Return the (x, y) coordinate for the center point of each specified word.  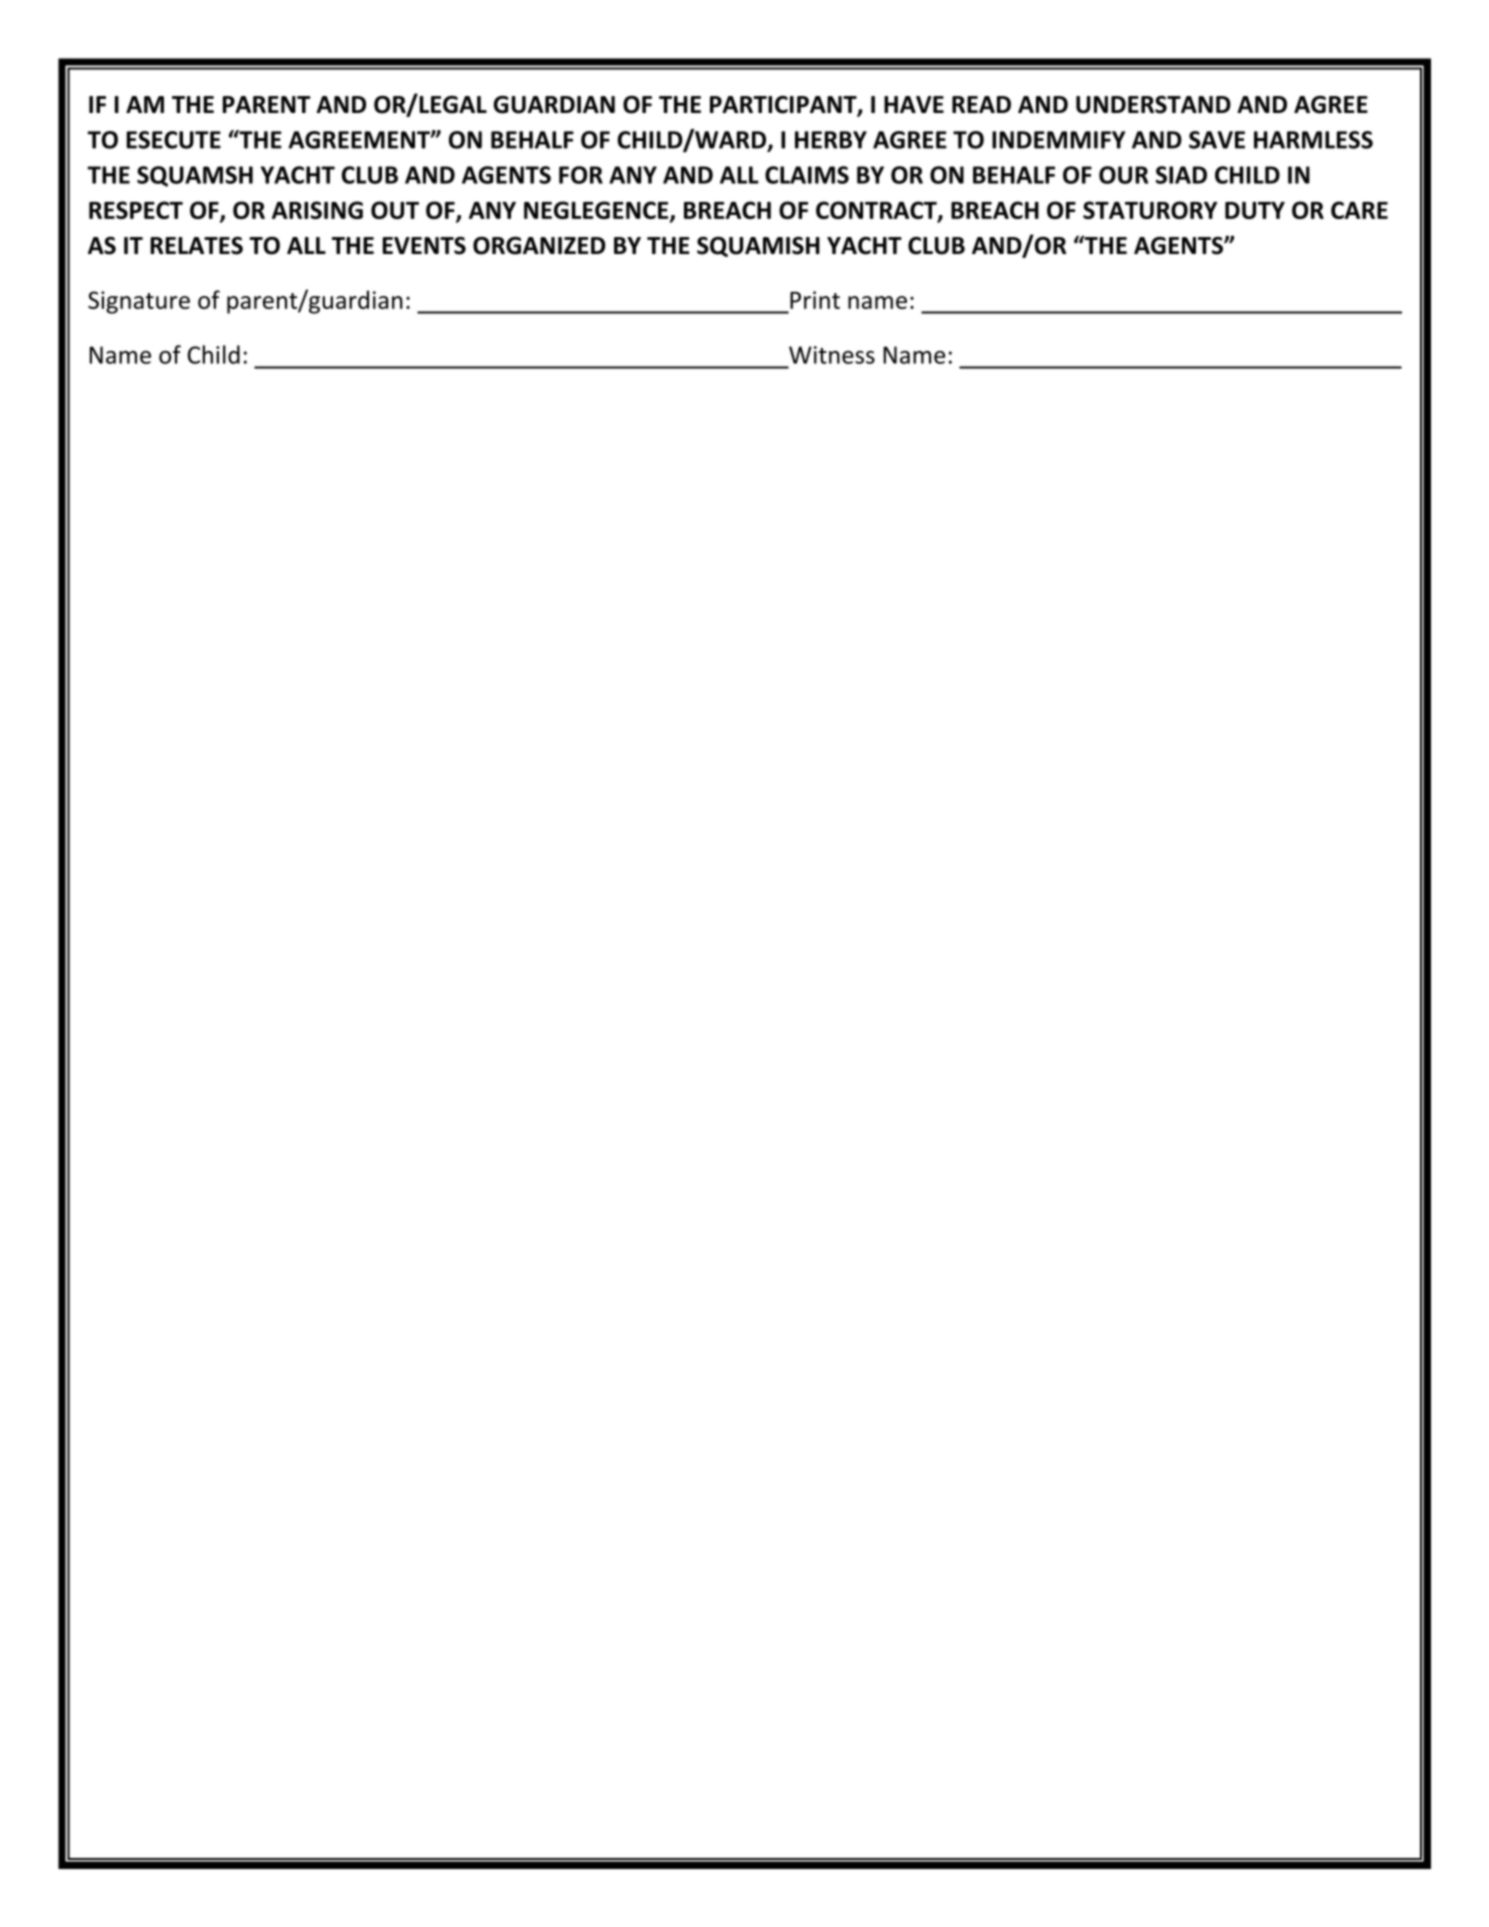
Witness (832, 355)
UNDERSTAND (1153, 105)
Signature (139, 302)
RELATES (196, 246)
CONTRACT (877, 211)
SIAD (1181, 175)
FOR (581, 175)
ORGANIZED (539, 246)
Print (815, 300)
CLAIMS (807, 175)
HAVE (914, 104)
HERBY (831, 140)
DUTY (1255, 210)
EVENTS (424, 246)
